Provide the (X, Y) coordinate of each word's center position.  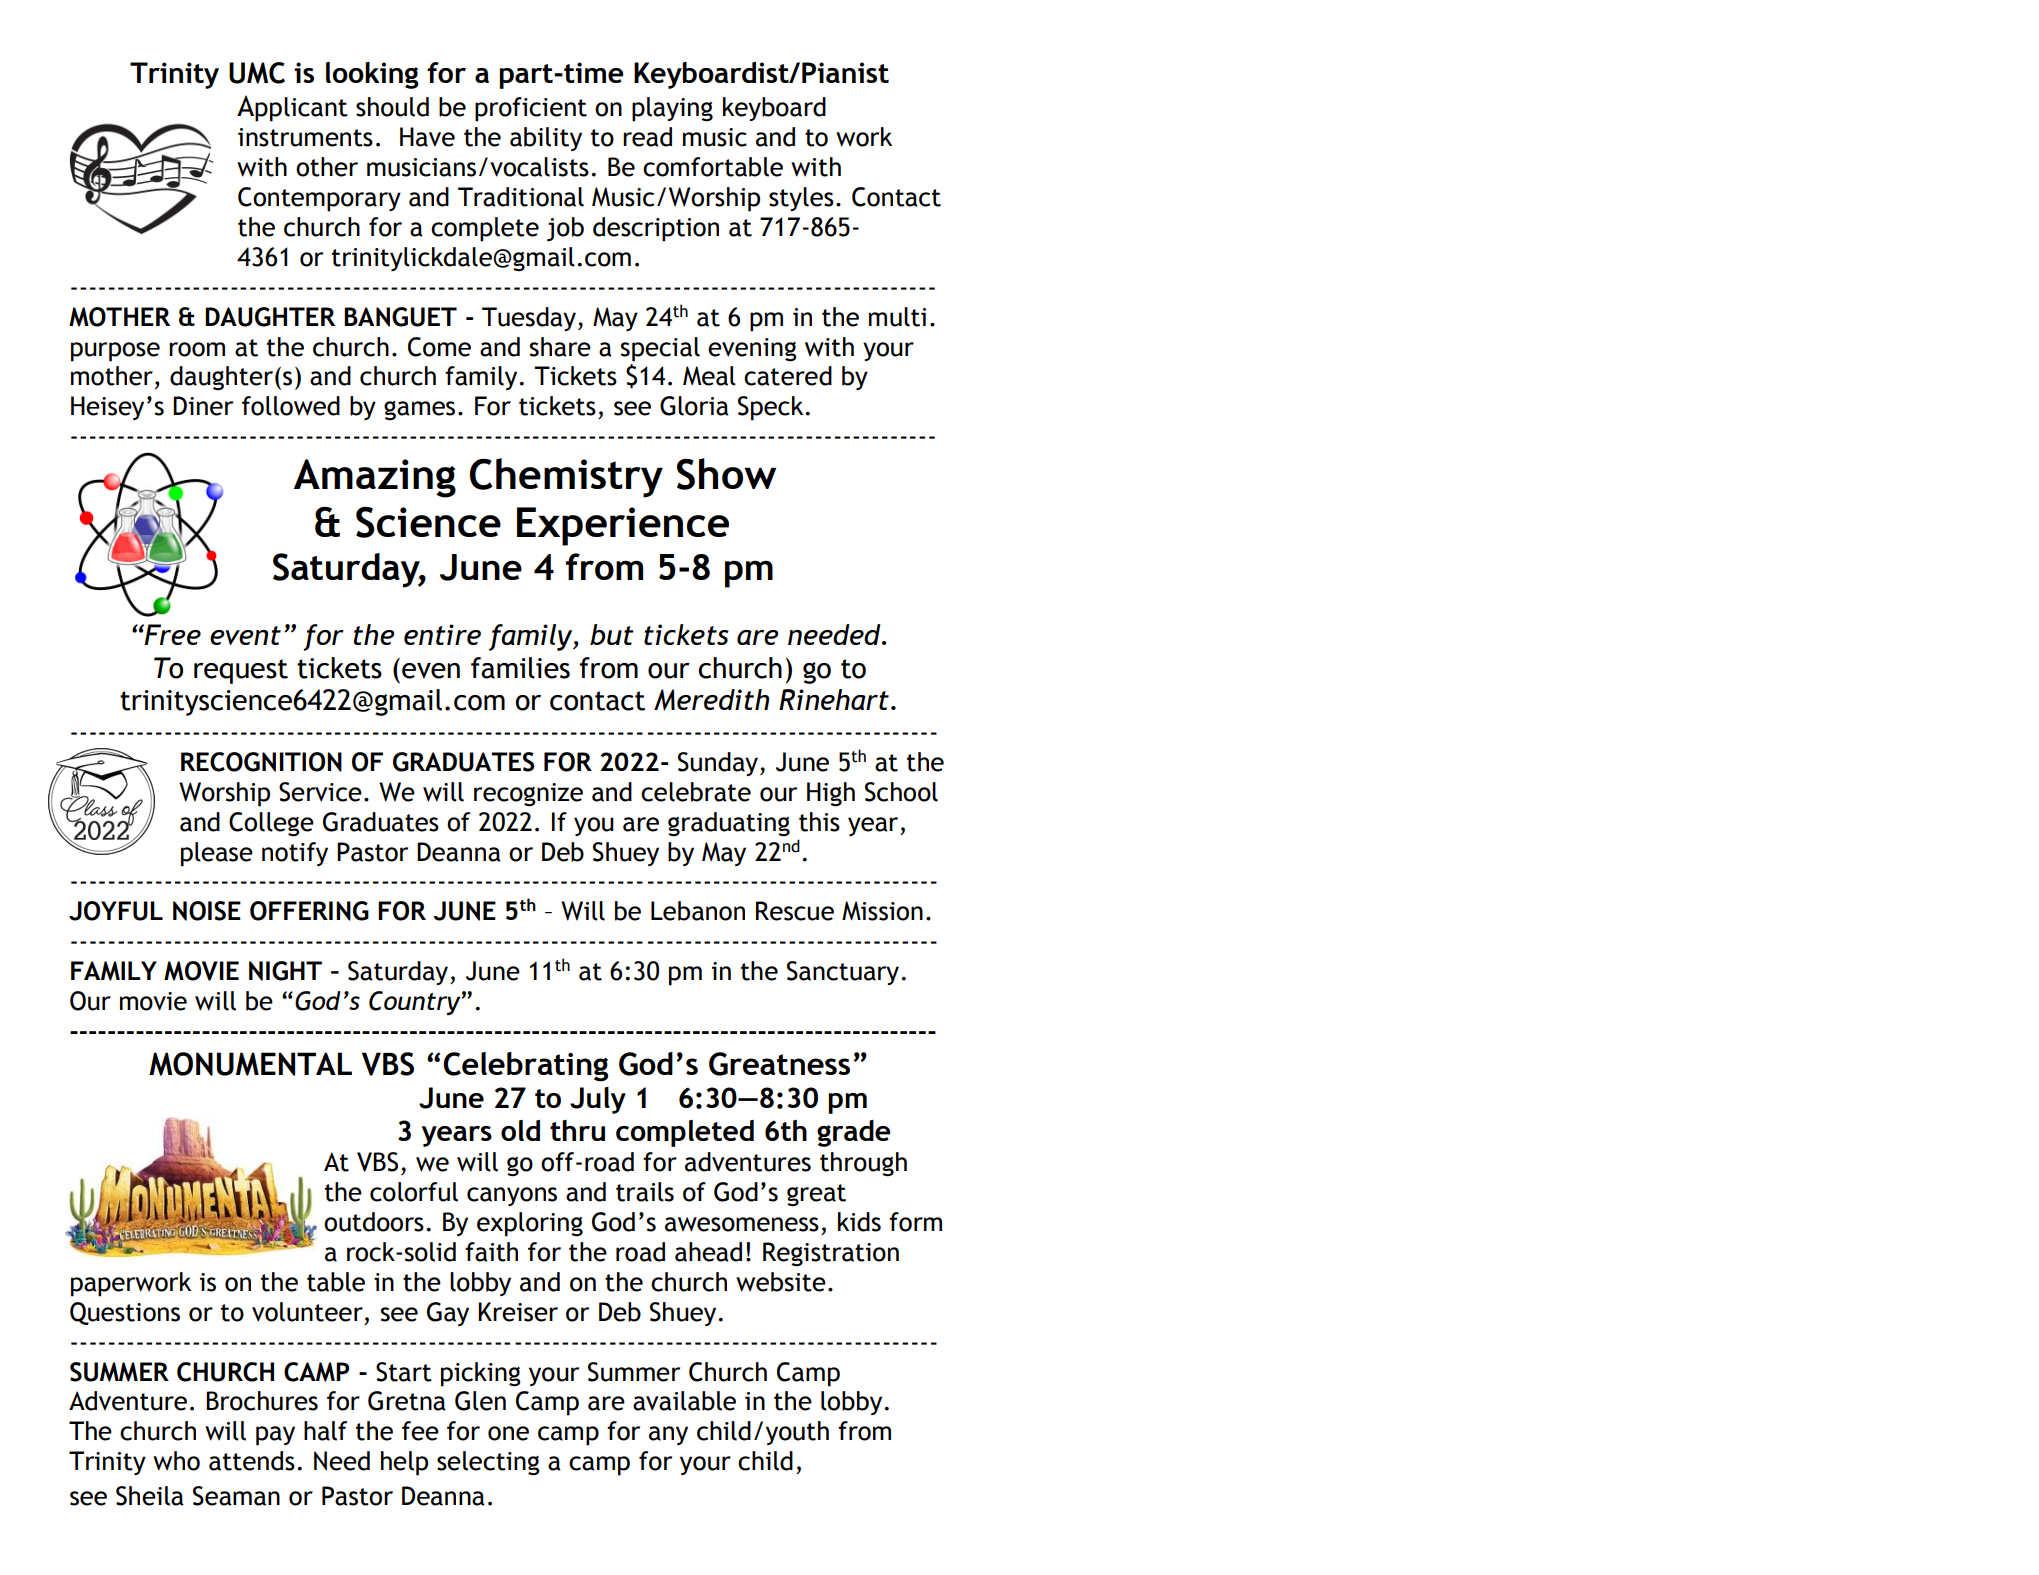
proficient (531, 109)
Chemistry (566, 478)
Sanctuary (843, 973)
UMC (257, 73)
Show (726, 474)
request (241, 671)
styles (801, 199)
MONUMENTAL (250, 1064)
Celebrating (525, 1067)
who (176, 1461)
